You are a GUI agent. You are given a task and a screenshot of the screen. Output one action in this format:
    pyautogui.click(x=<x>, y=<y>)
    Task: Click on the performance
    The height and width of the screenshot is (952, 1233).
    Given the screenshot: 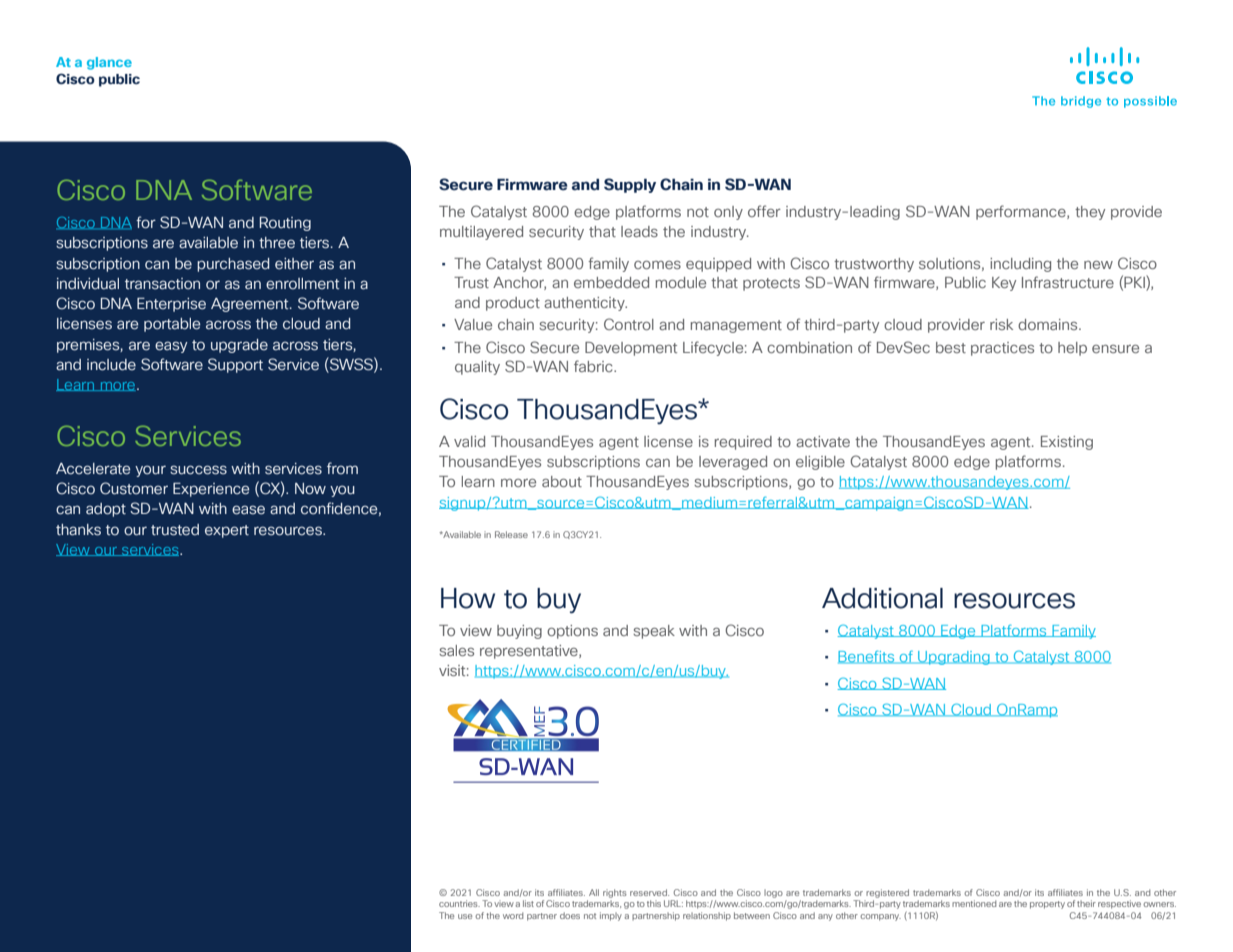 What is the action you would take?
    pyautogui.click(x=1022, y=212)
